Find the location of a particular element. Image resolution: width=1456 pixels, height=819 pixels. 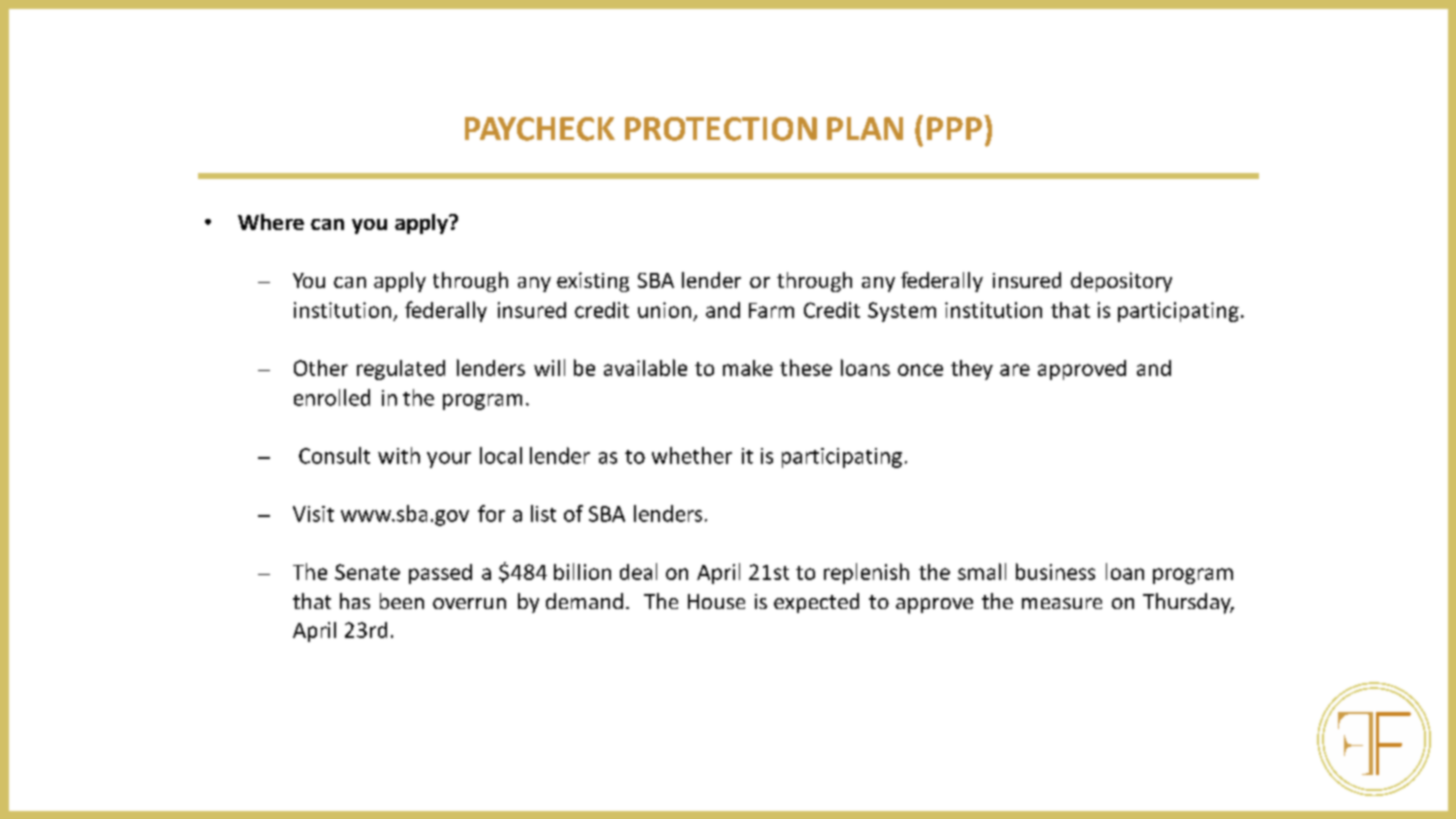

been is located at coordinates (402, 601).
